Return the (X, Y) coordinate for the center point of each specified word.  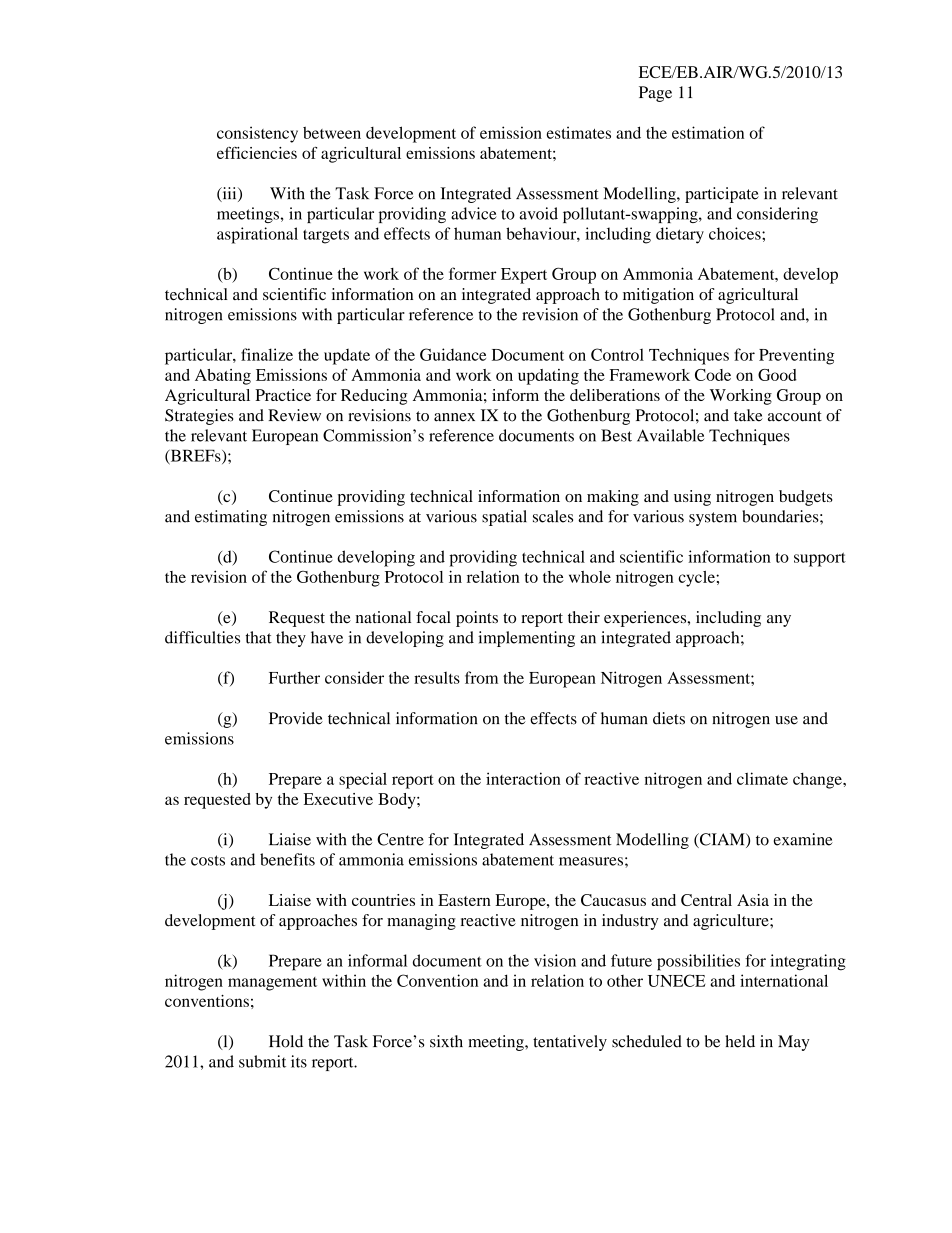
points (477, 619)
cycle (698, 579)
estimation (708, 132)
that (259, 637)
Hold (286, 1041)
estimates (579, 132)
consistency (257, 134)
